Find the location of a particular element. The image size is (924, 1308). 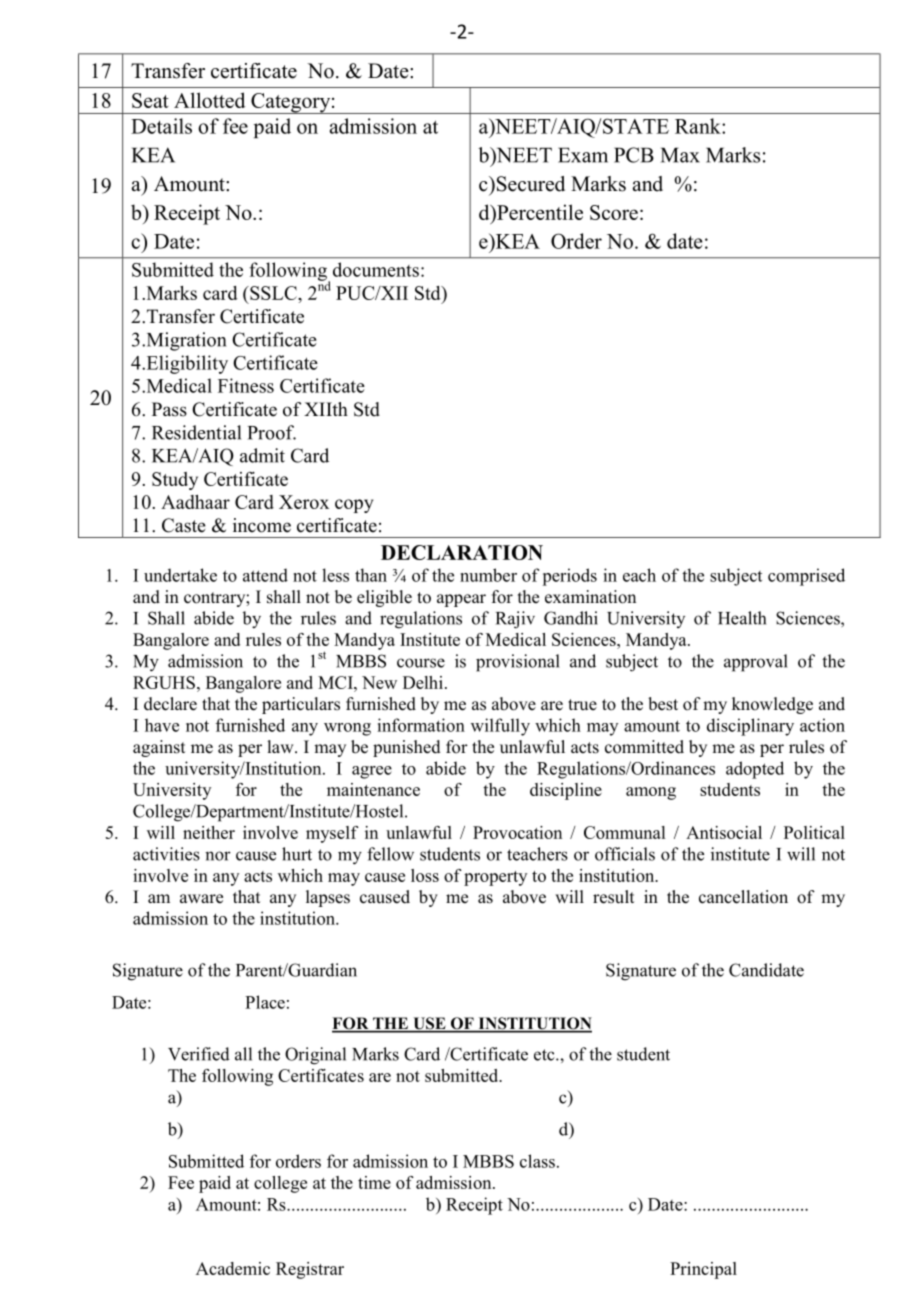

PCB is located at coordinates (634, 155).
